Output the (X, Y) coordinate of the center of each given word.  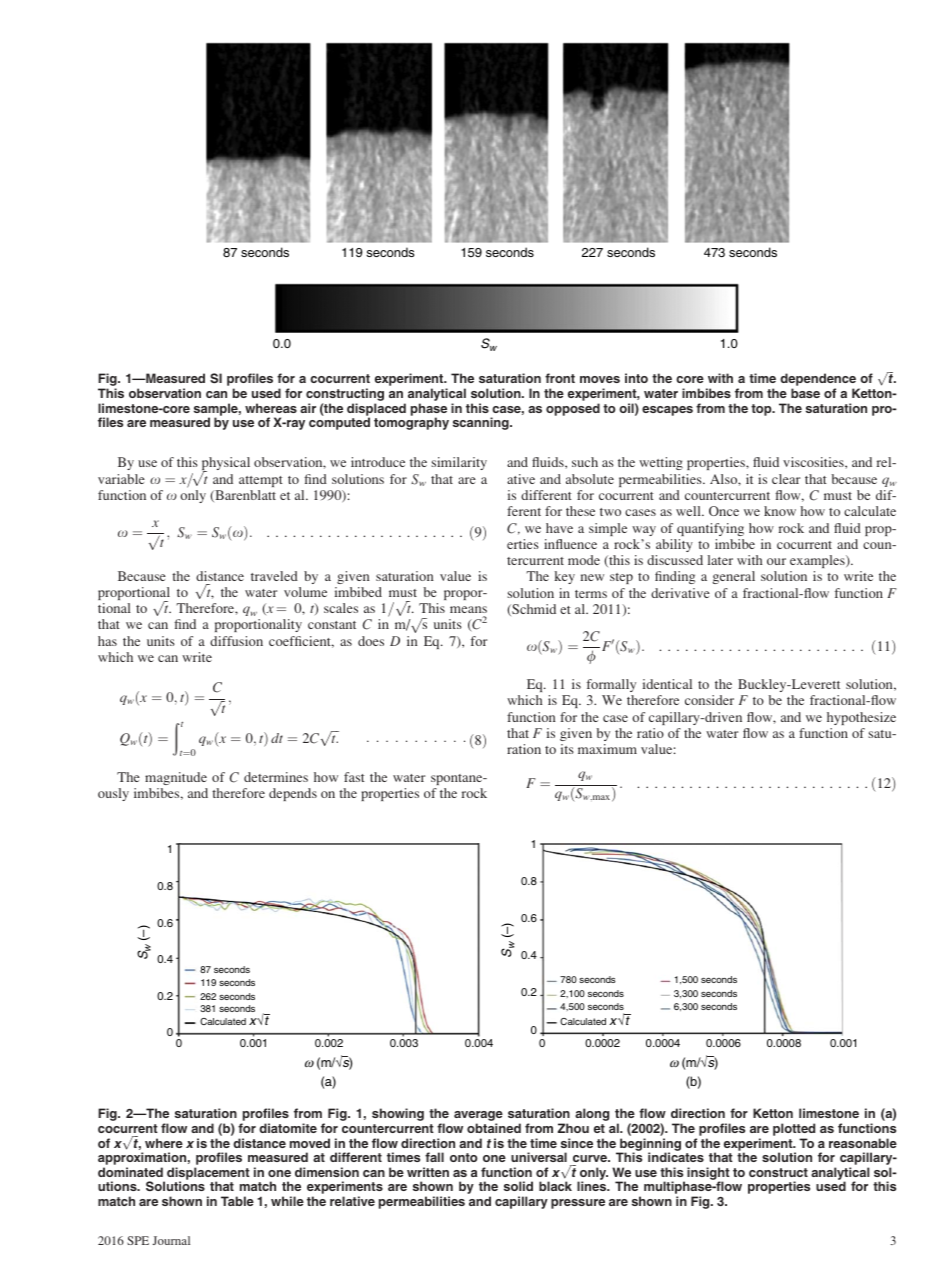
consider (709, 700)
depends (293, 794)
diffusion (236, 641)
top (762, 410)
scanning (482, 423)
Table (237, 1201)
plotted (794, 1129)
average (478, 1117)
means (468, 609)
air (308, 408)
